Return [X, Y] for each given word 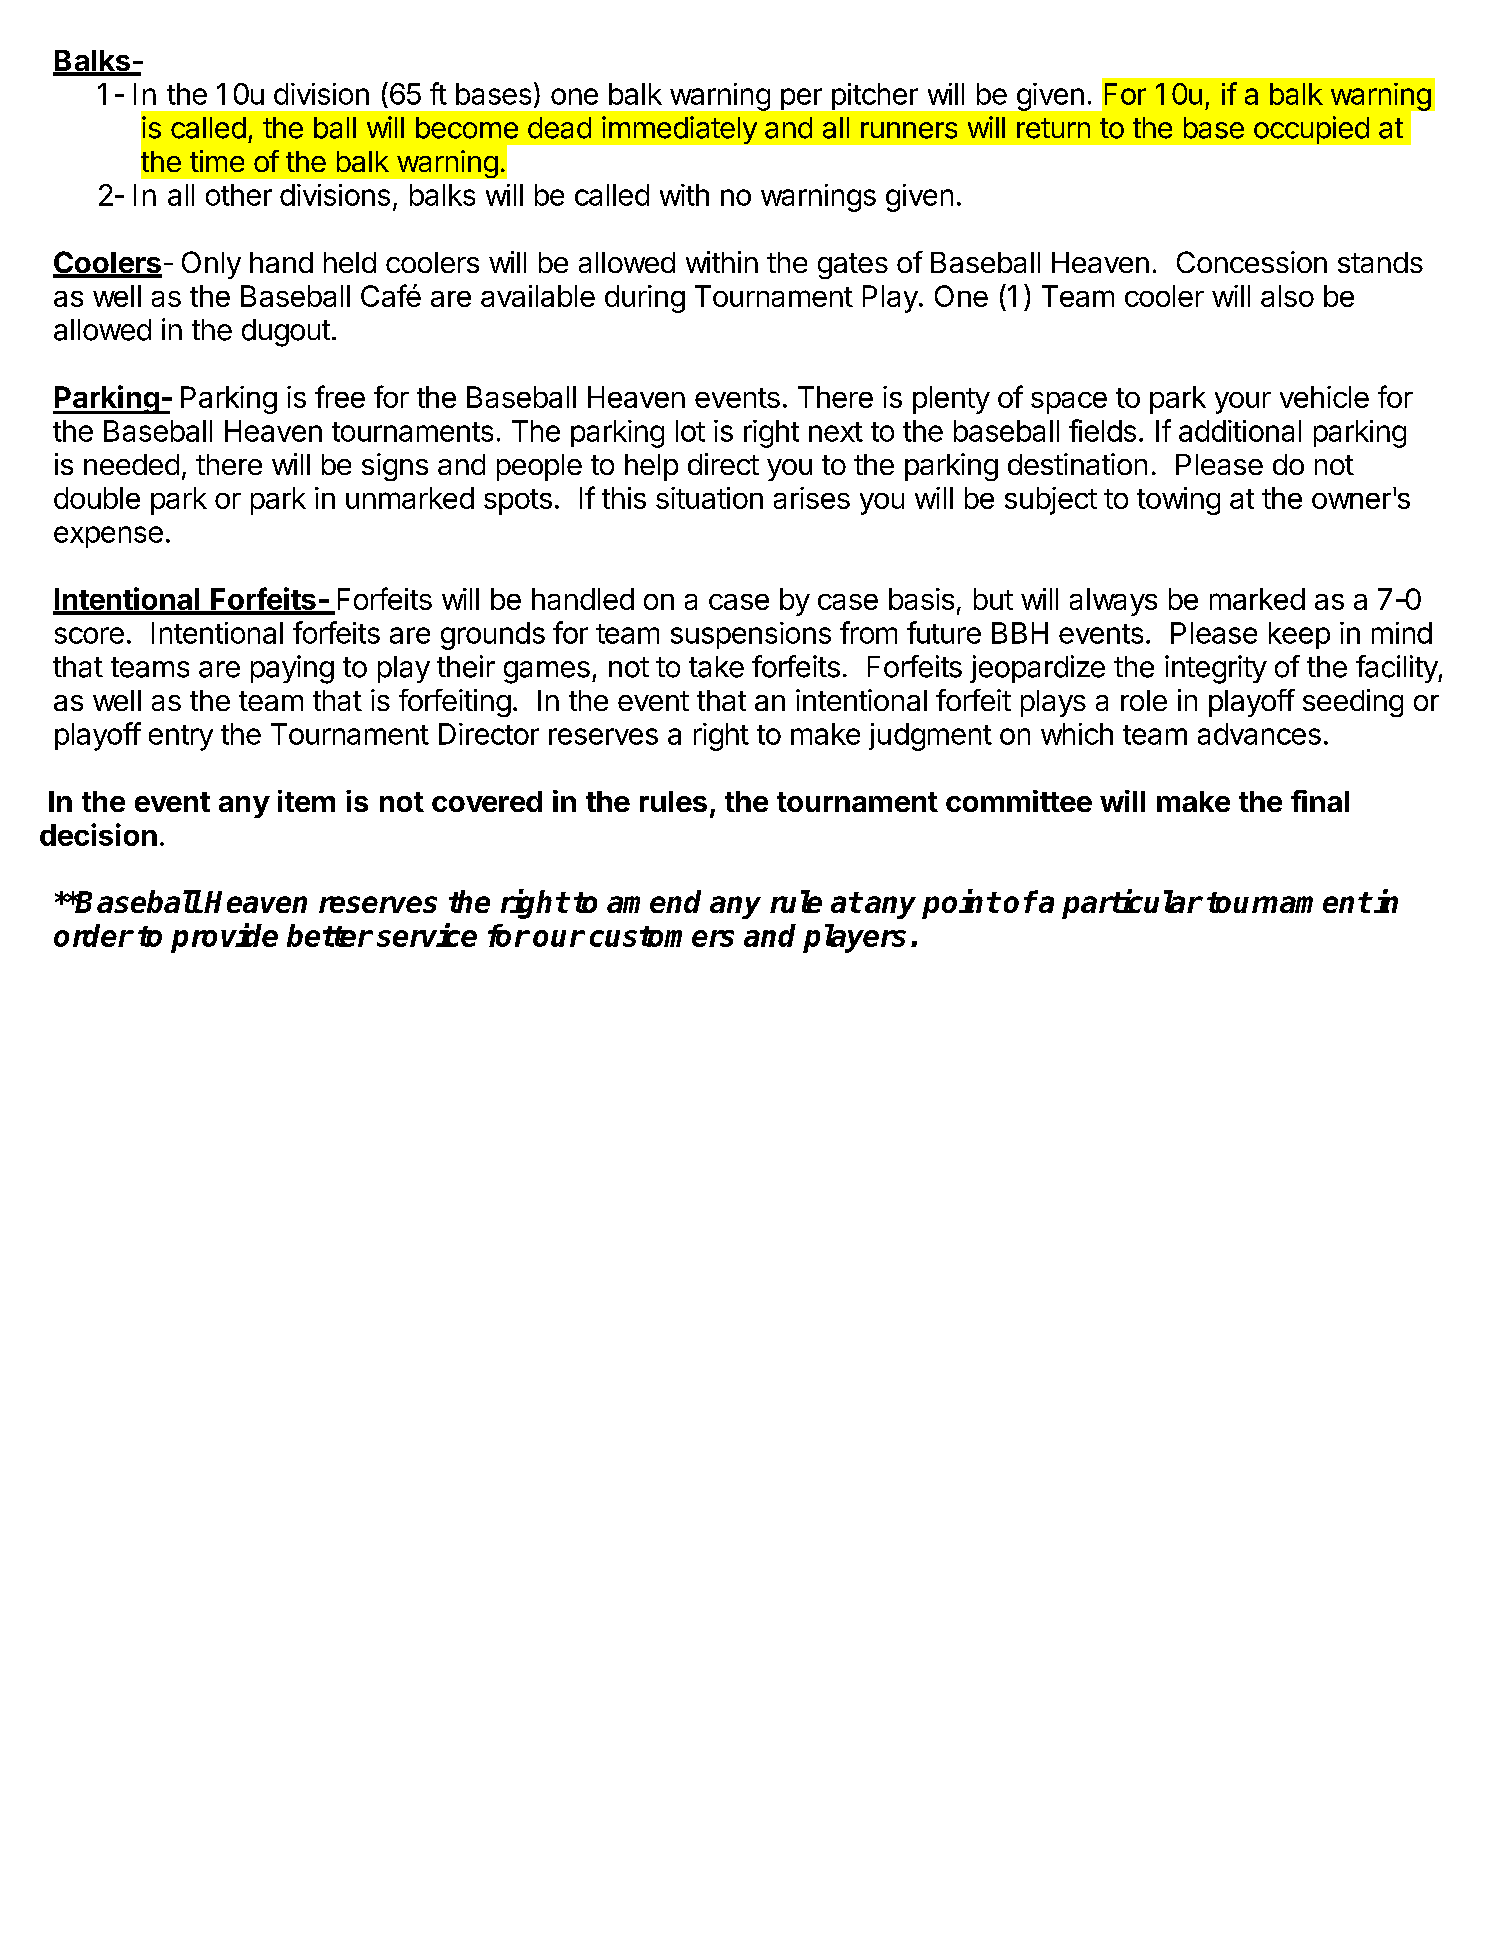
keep [1299, 635]
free [340, 396]
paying [292, 669]
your [1243, 403]
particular [1132, 904]
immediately [679, 130]
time [217, 161]
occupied [1311, 130]
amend [654, 901]
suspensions [751, 635]
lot [690, 431]
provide [224, 938]
